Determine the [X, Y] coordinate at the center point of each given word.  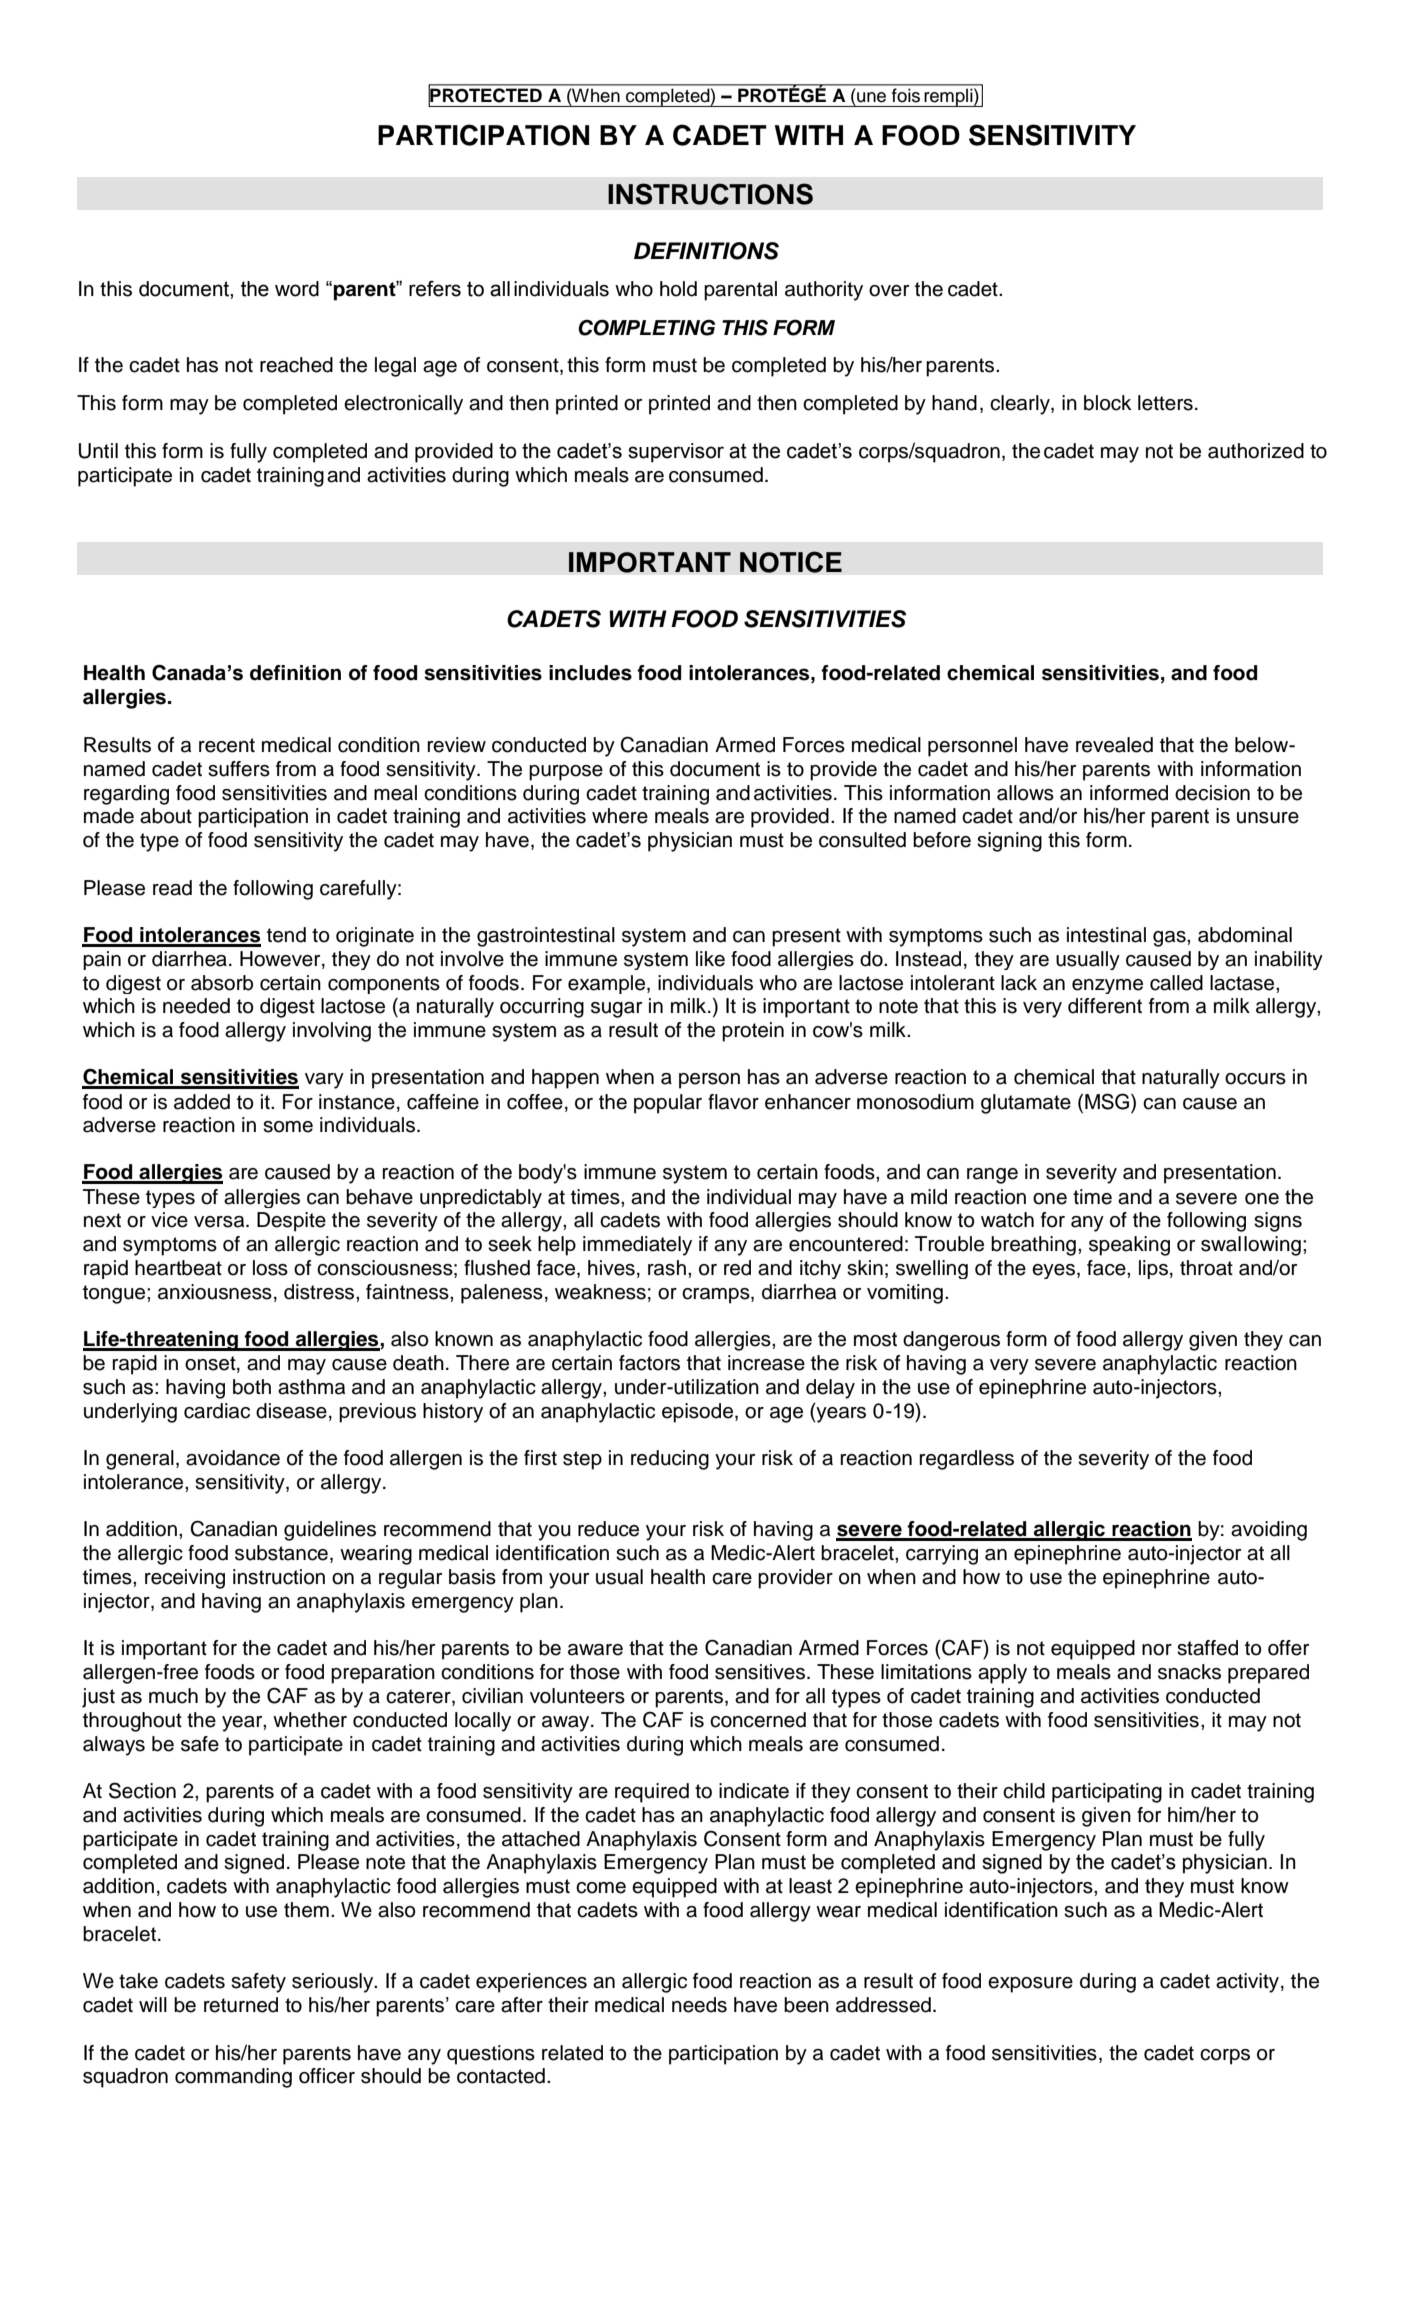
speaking [1129, 1246]
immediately [637, 1246]
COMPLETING [646, 327]
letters [1165, 403]
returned [241, 2005]
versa [220, 1222]
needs [699, 2005]
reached [296, 365]
